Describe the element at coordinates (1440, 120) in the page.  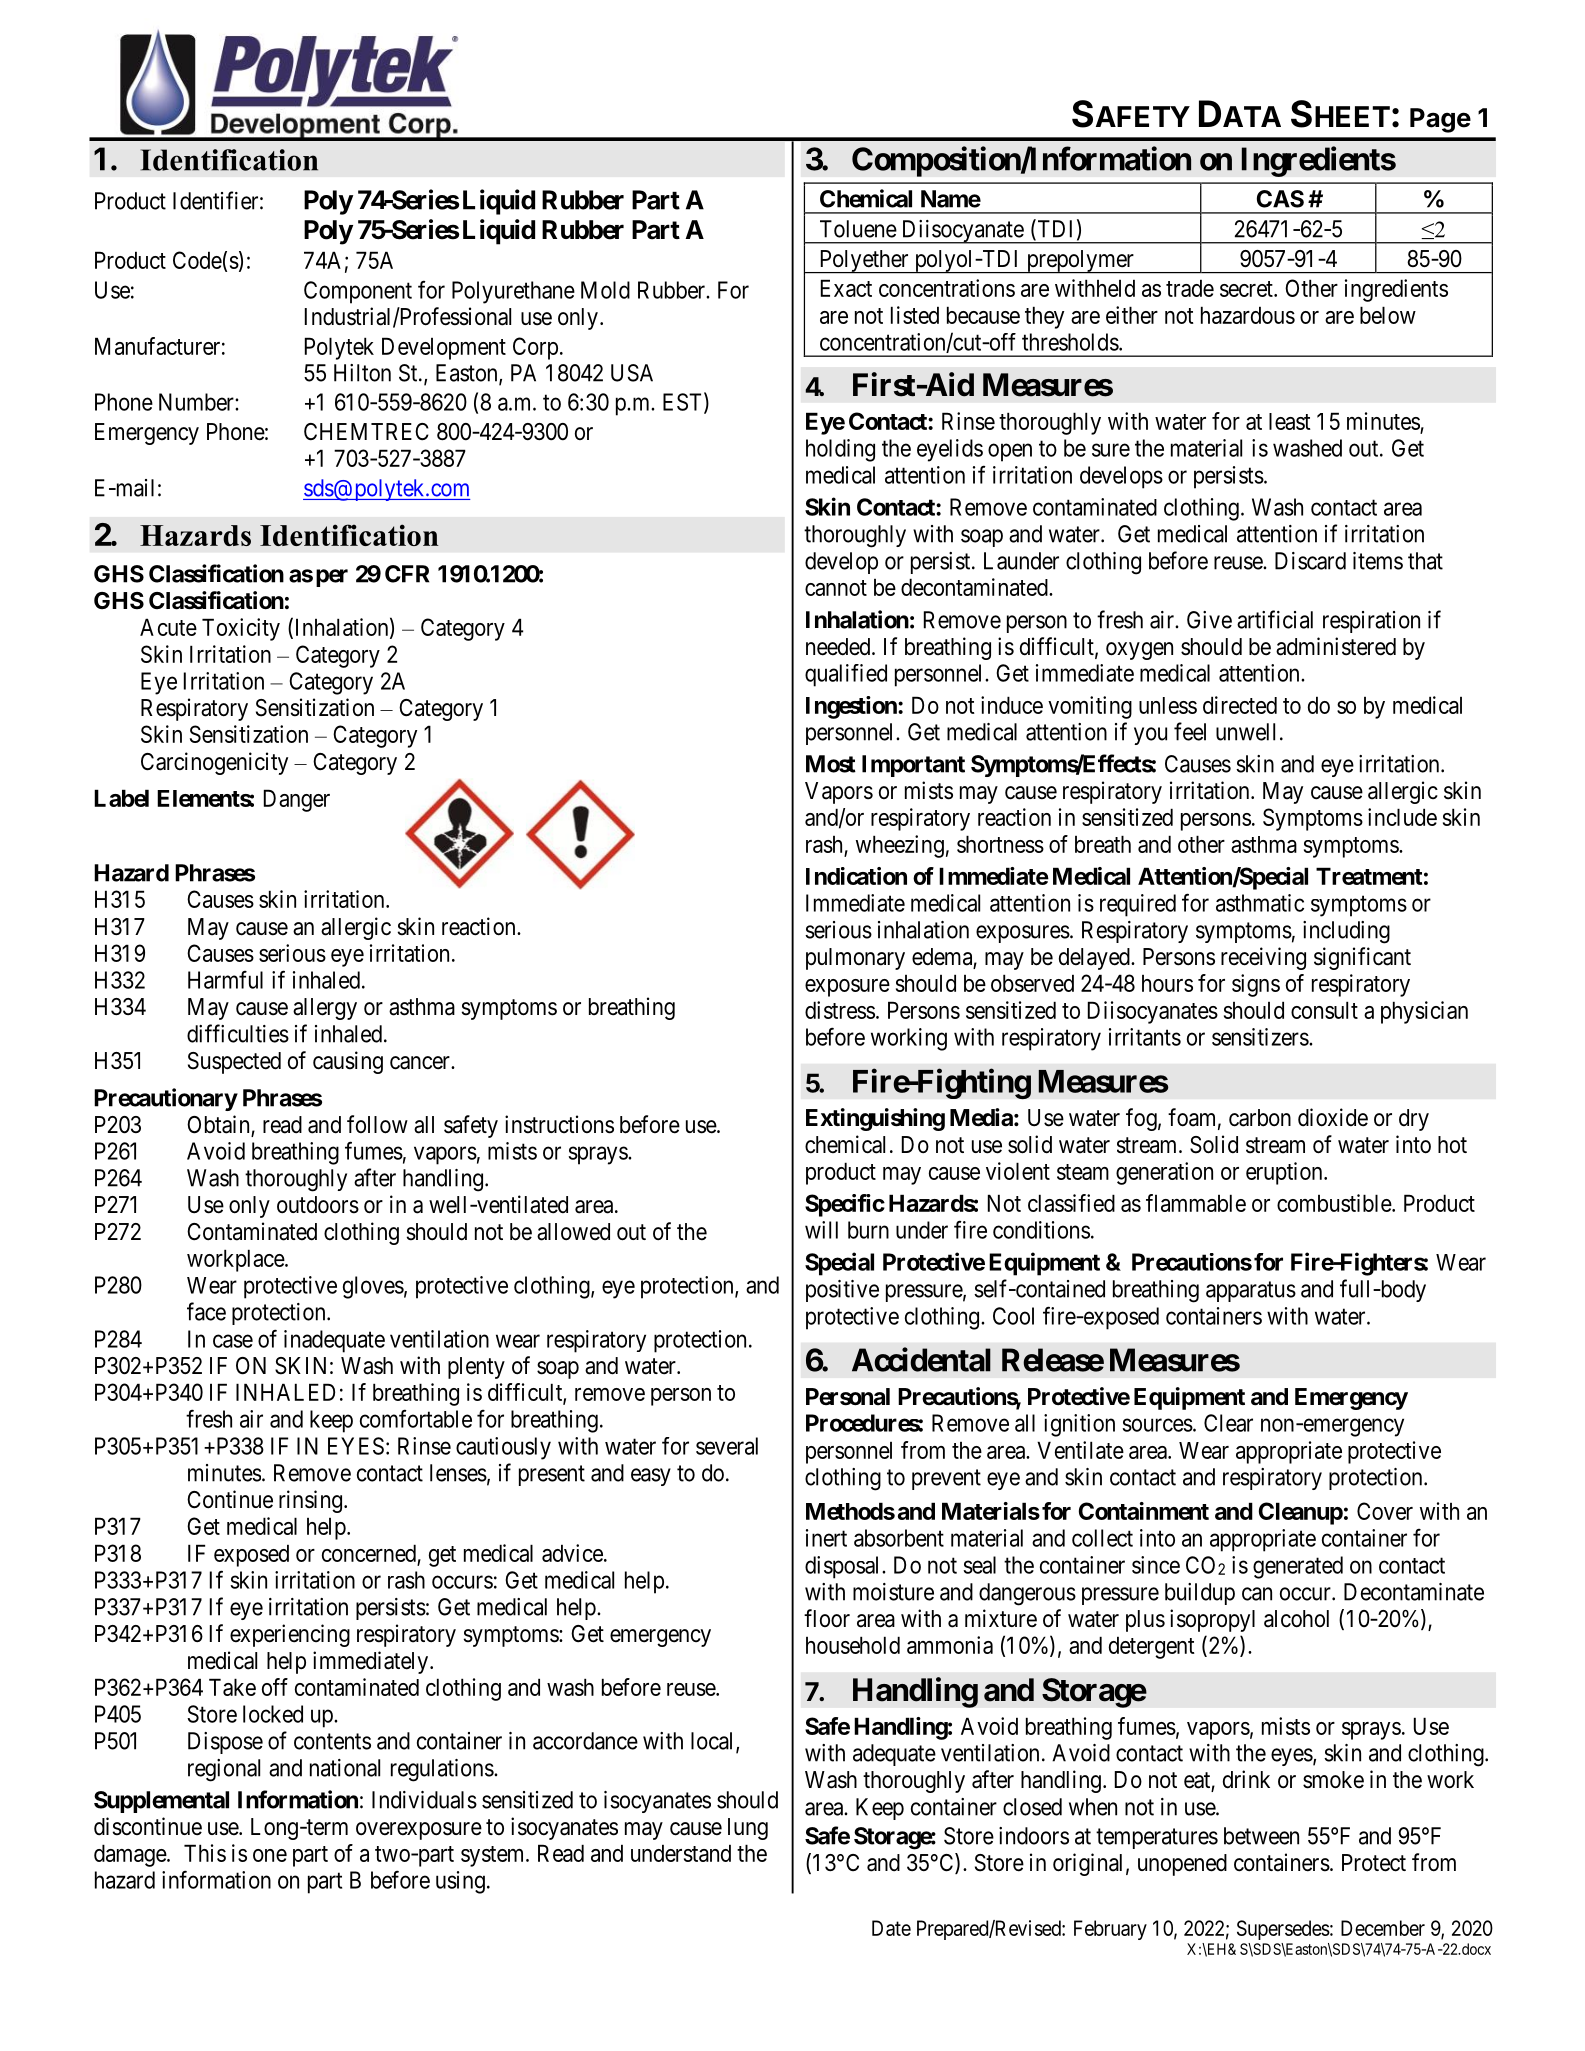
I see `Page` at that location.
